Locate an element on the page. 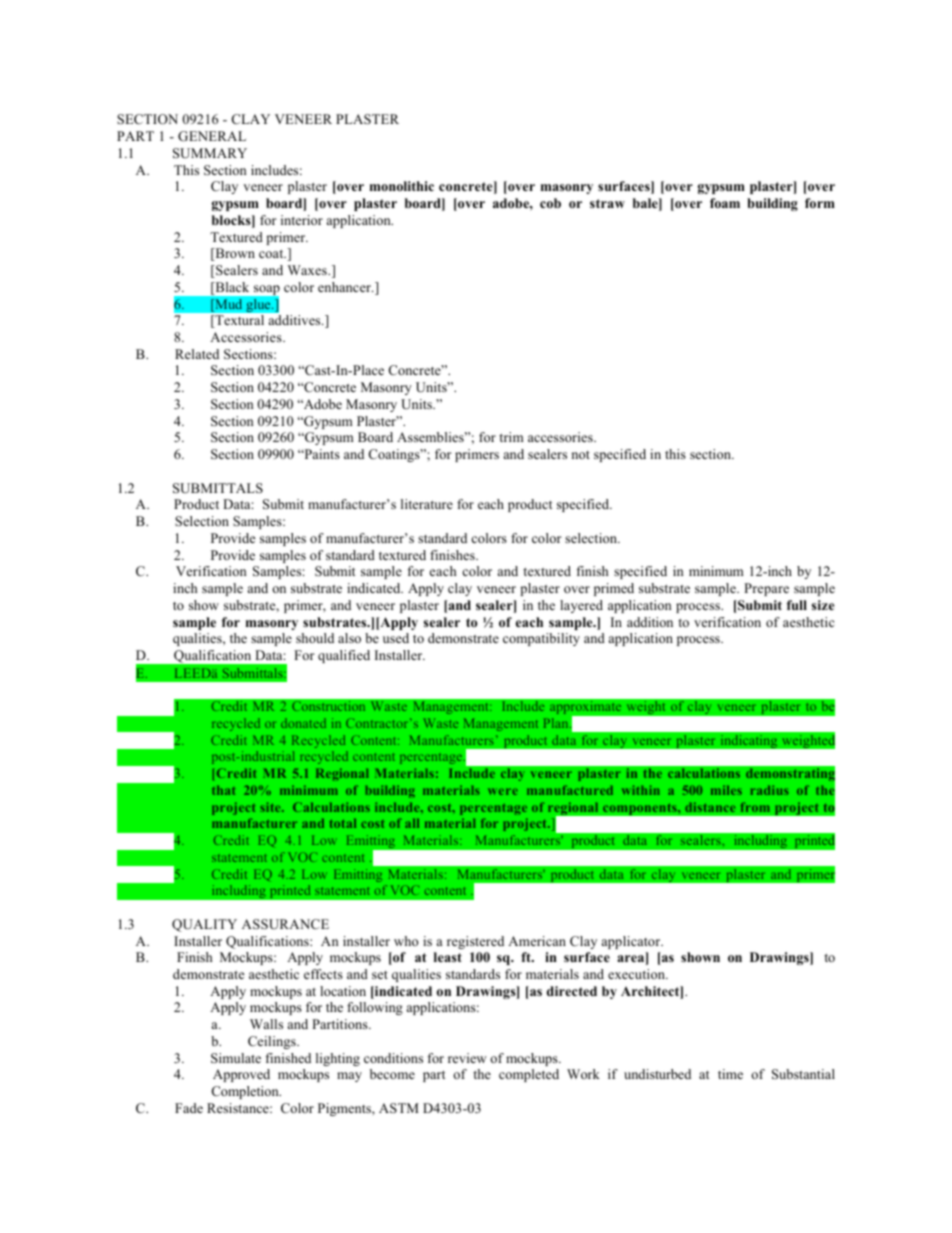  foam is located at coordinates (725, 203).
